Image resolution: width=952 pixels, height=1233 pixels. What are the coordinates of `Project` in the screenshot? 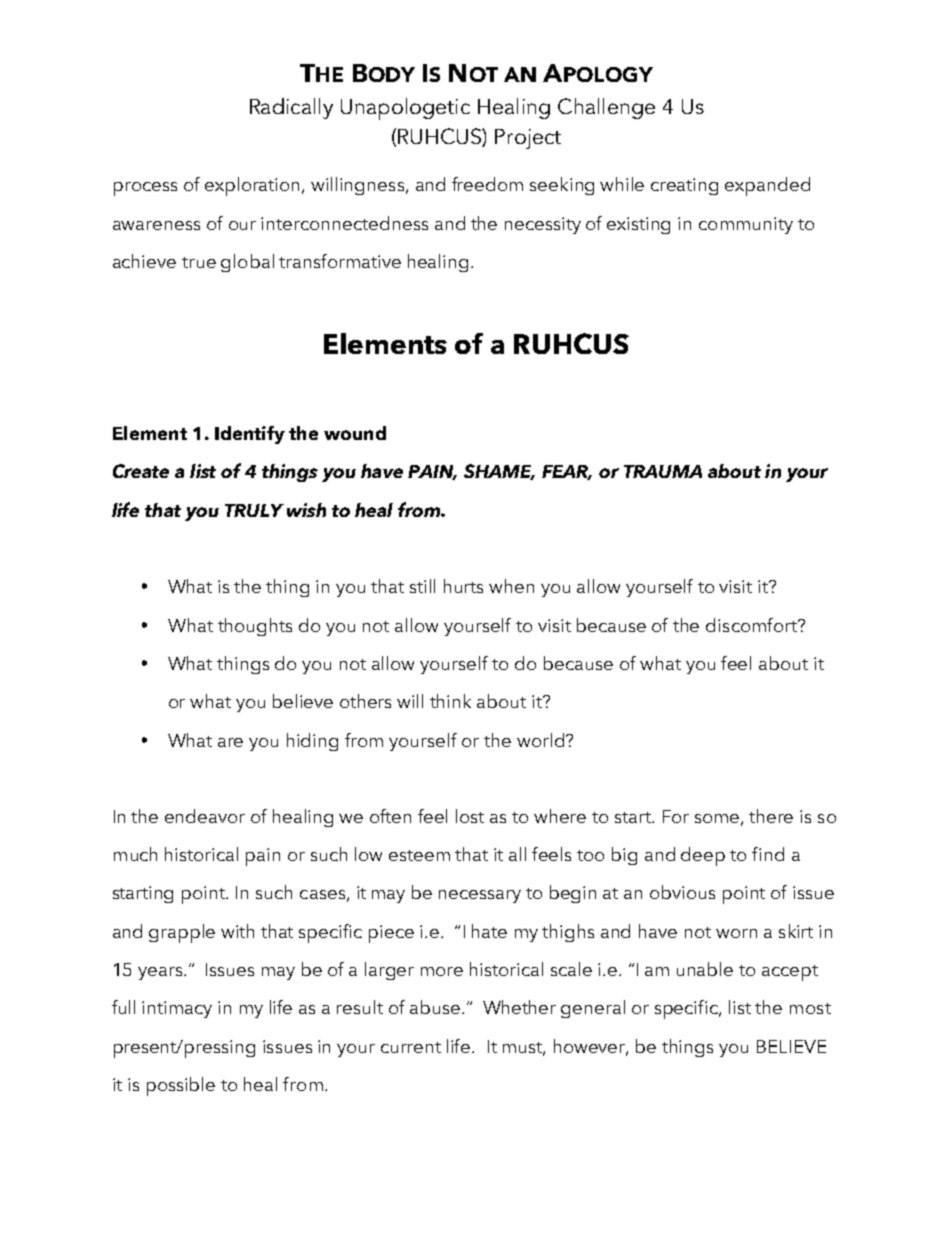 It's located at (528, 139).
